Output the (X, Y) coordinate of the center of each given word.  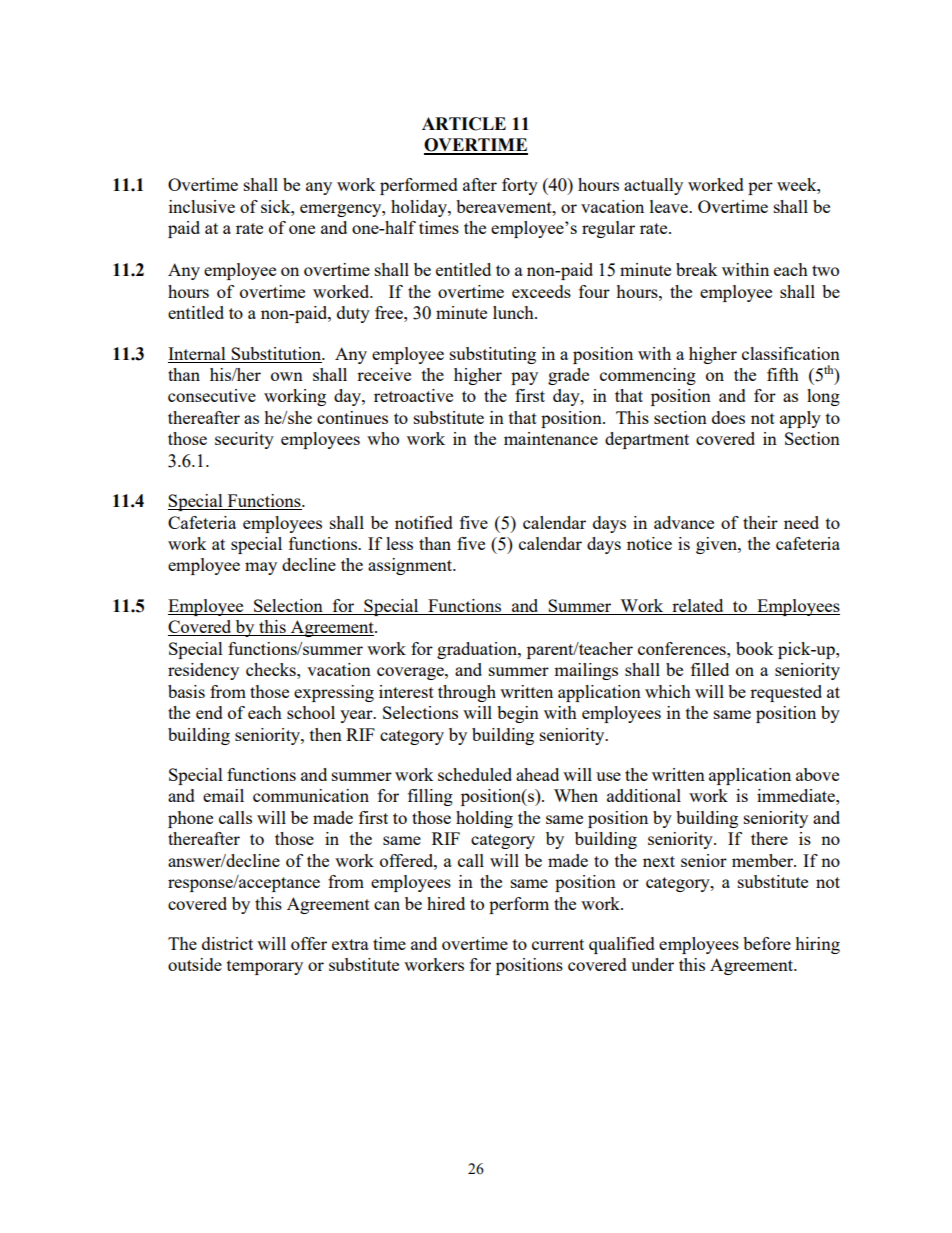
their (760, 522)
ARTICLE (464, 124)
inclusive (202, 206)
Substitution (277, 353)
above (817, 774)
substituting (493, 355)
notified (424, 522)
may (261, 568)
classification (791, 353)
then (326, 734)
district (227, 943)
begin (518, 714)
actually (653, 186)
